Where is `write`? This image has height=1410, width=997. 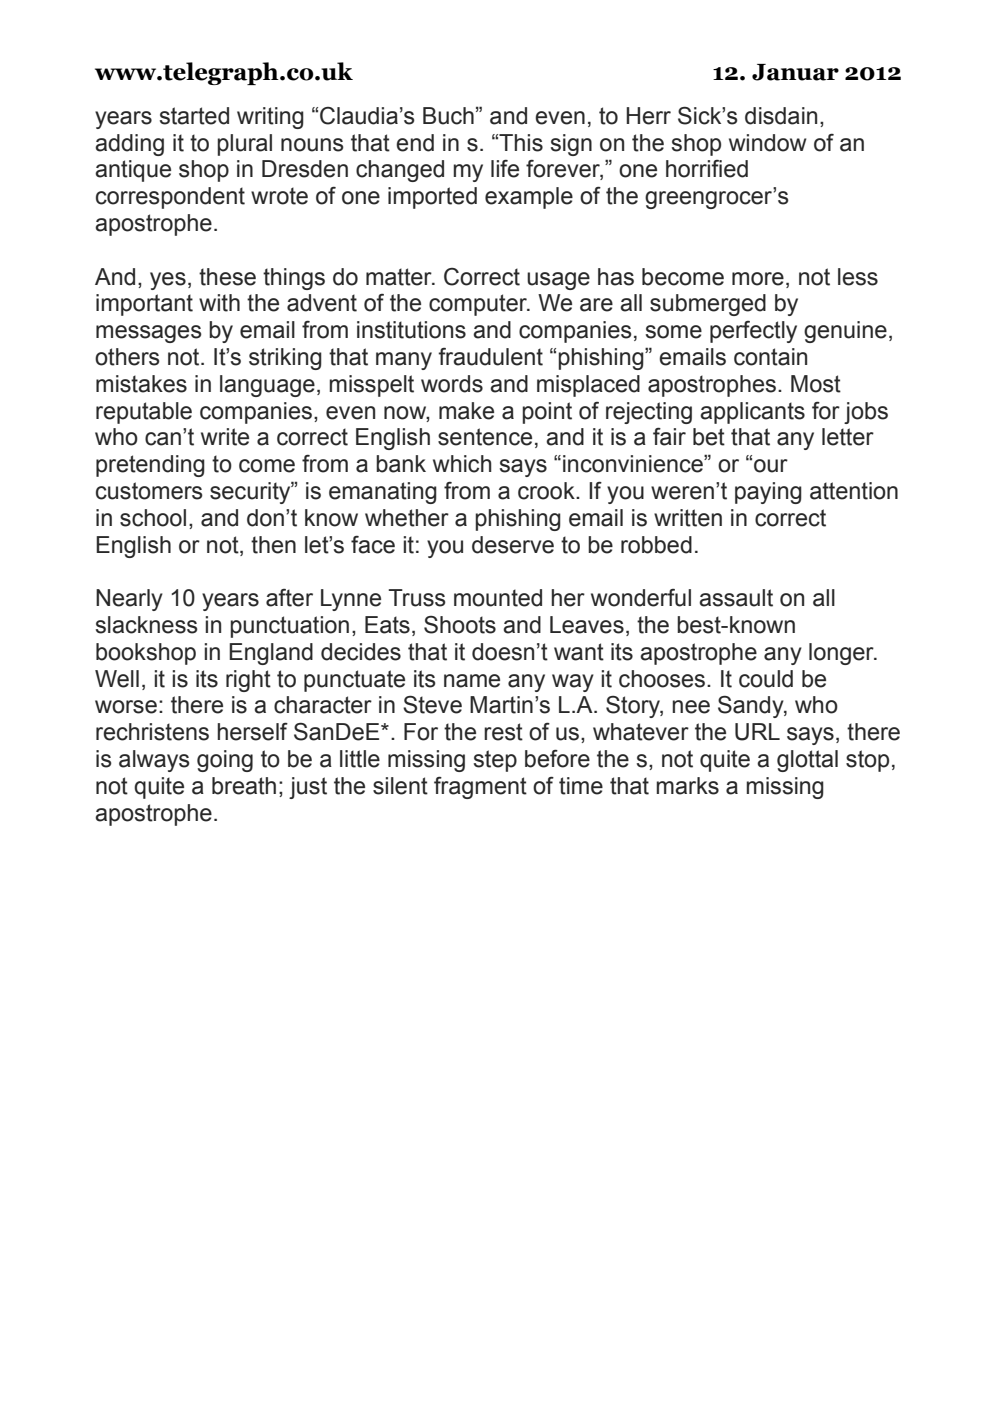
write is located at coordinates (225, 437).
